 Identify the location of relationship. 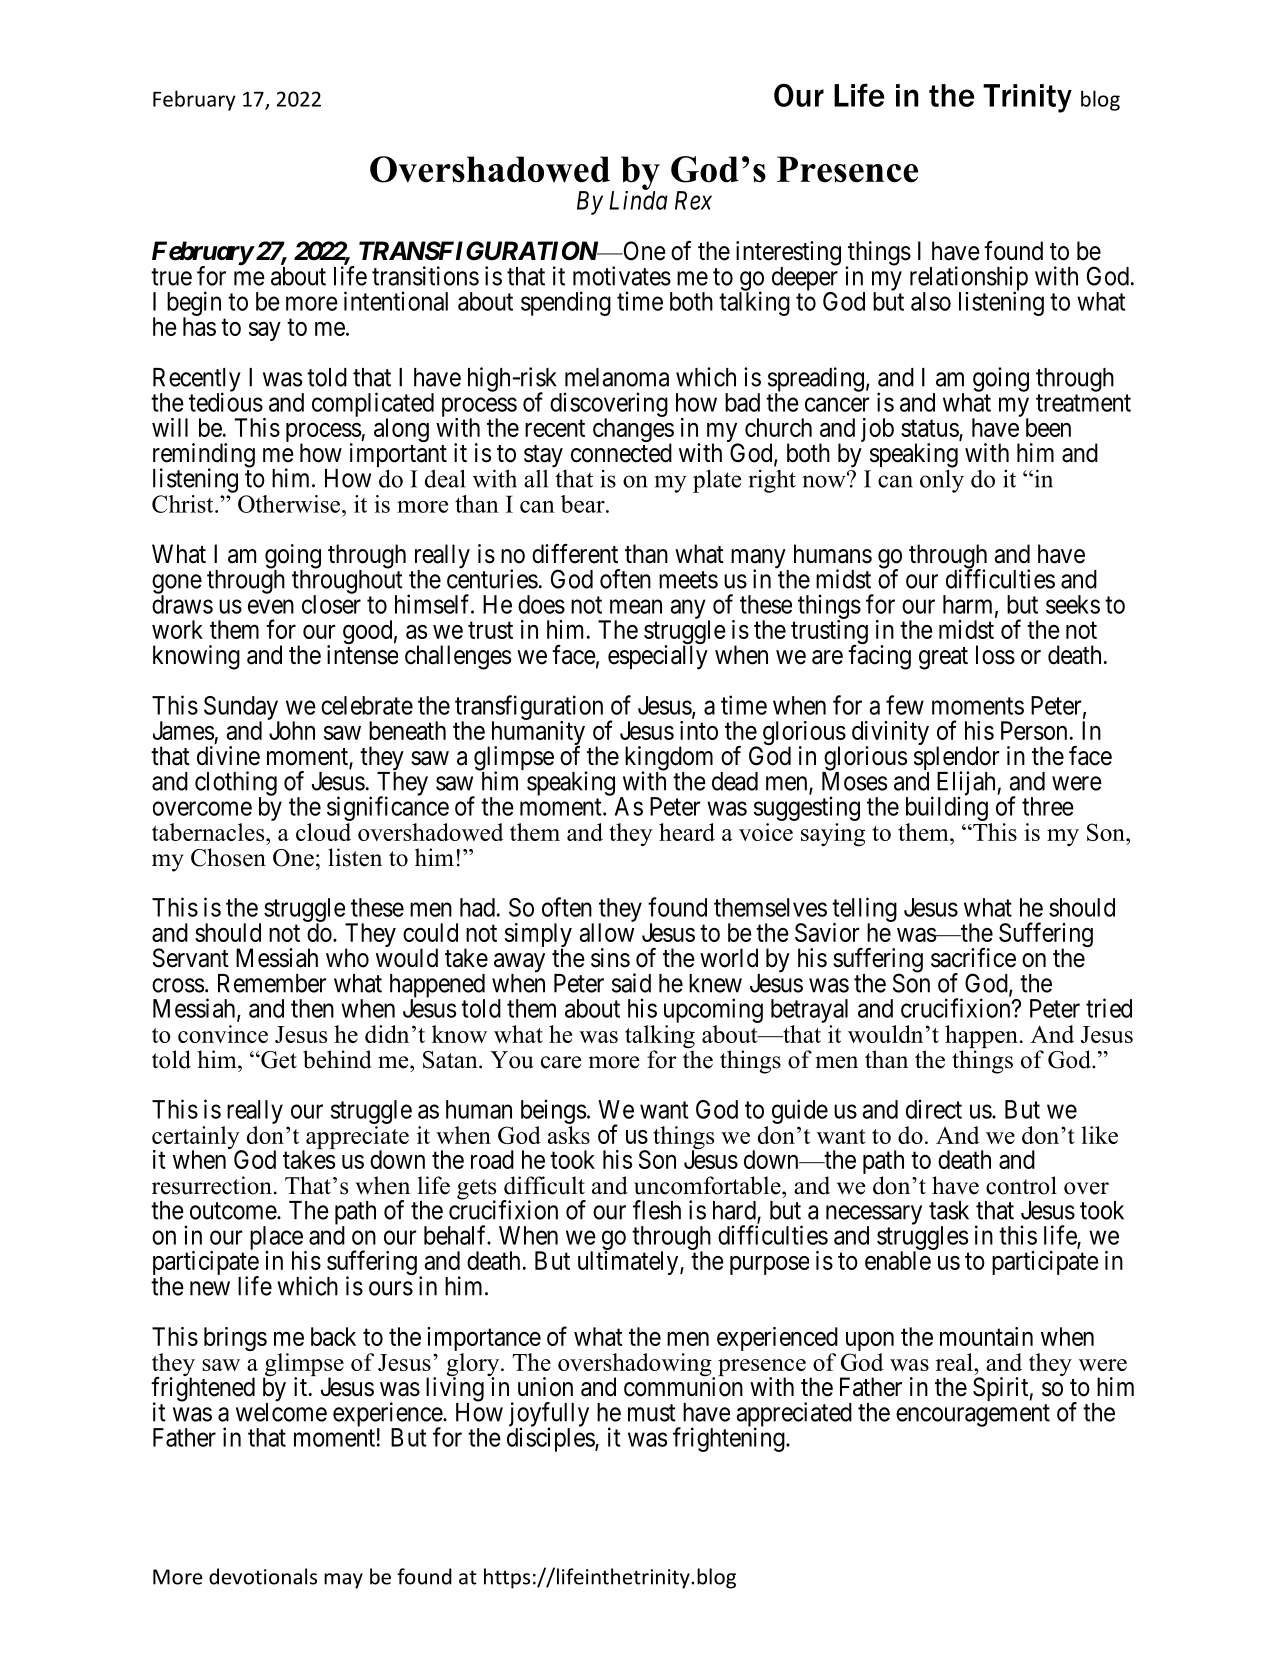
(969, 279).
